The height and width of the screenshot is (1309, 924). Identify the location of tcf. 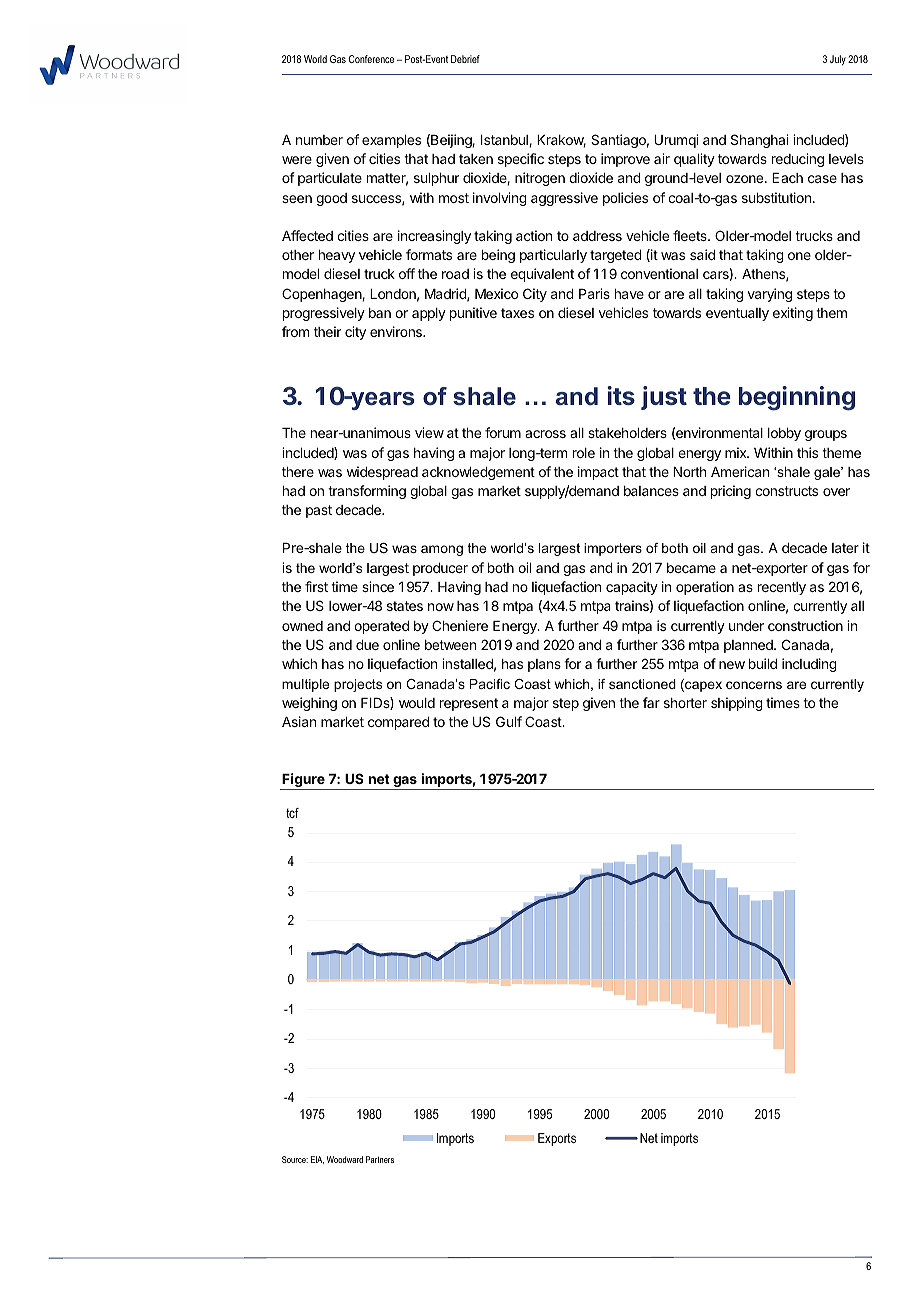
(292, 813).
